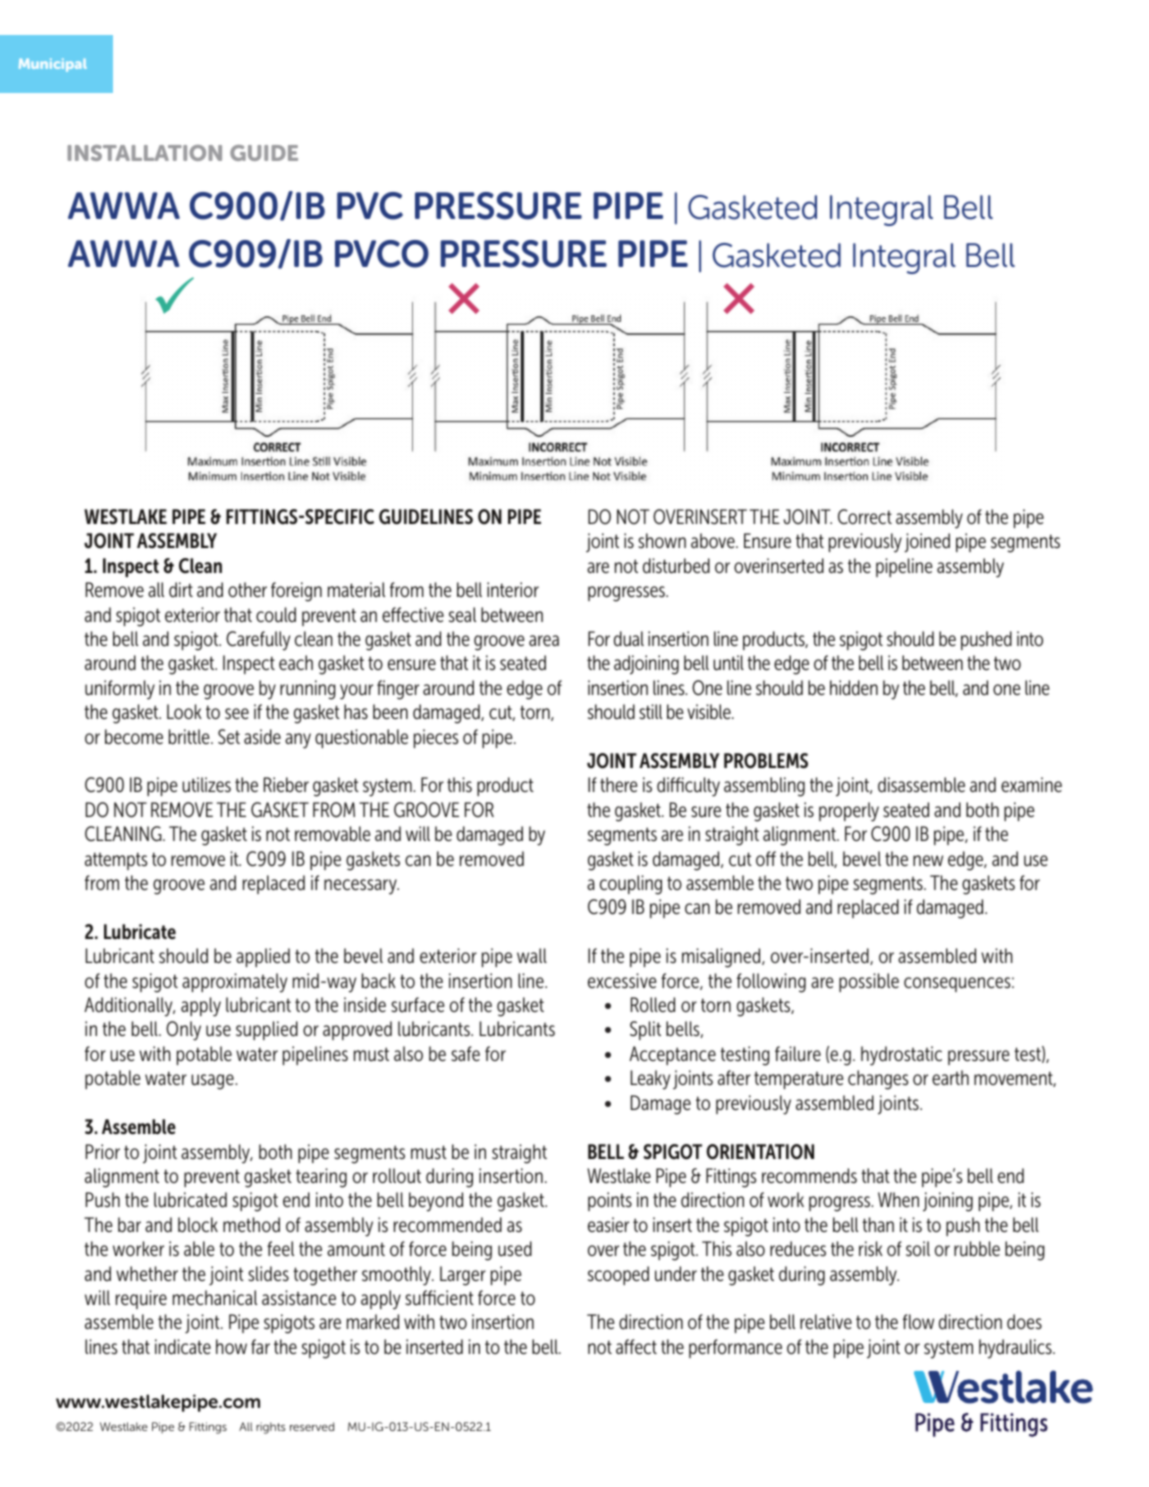  What do you see at coordinates (927, 543) in the page?
I see `joined` at bounding box center [927, 543].
